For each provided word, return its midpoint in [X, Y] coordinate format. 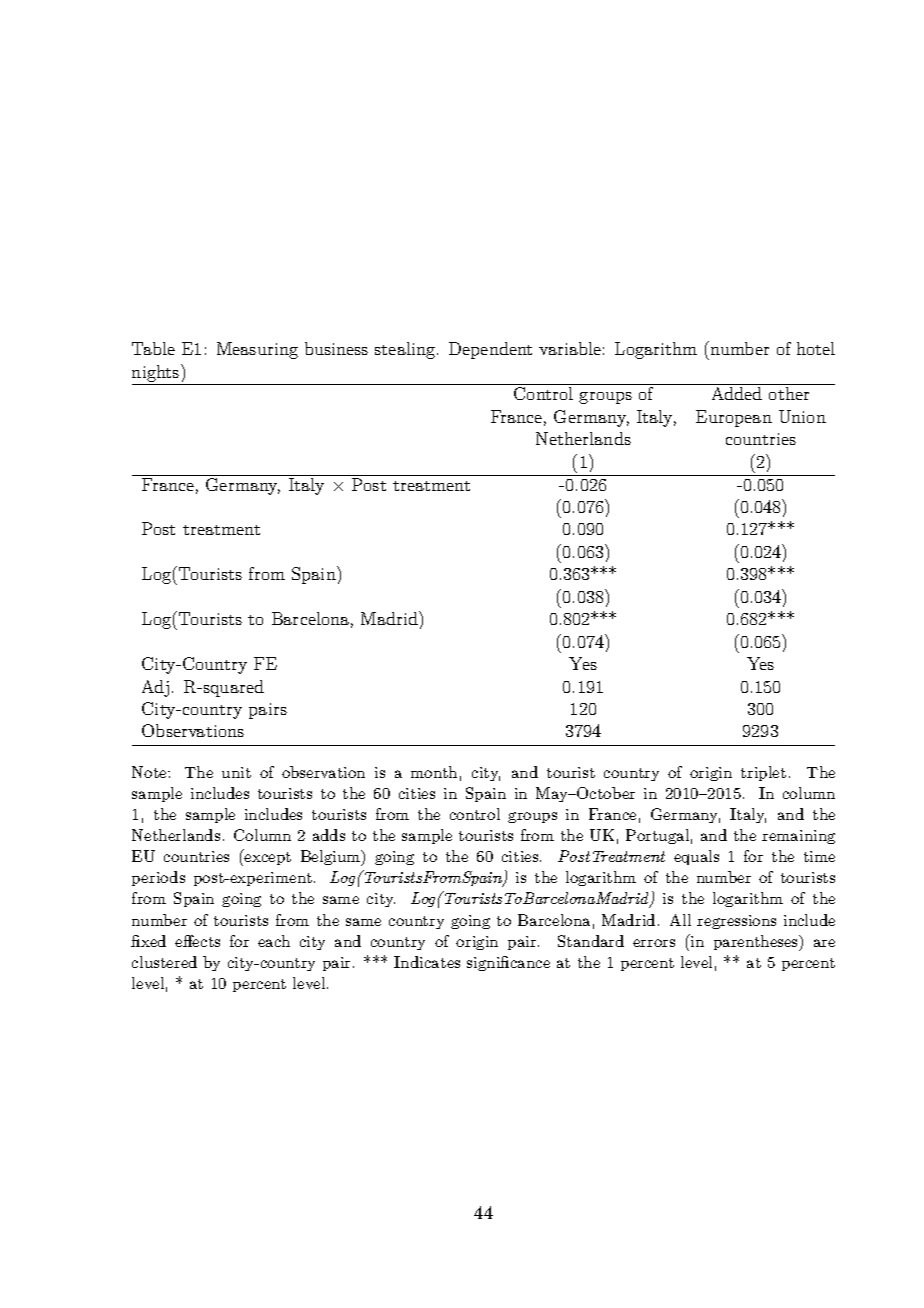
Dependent [490, 350]
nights [157, 373]
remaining [798, 837]
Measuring [257, 350]
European [734, 418]
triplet [763, 773]
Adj [155, 688]
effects [197, 941]
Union [802, 416]
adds [329, 835]
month [434, 772]
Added [737, 393]
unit [236, 772]
